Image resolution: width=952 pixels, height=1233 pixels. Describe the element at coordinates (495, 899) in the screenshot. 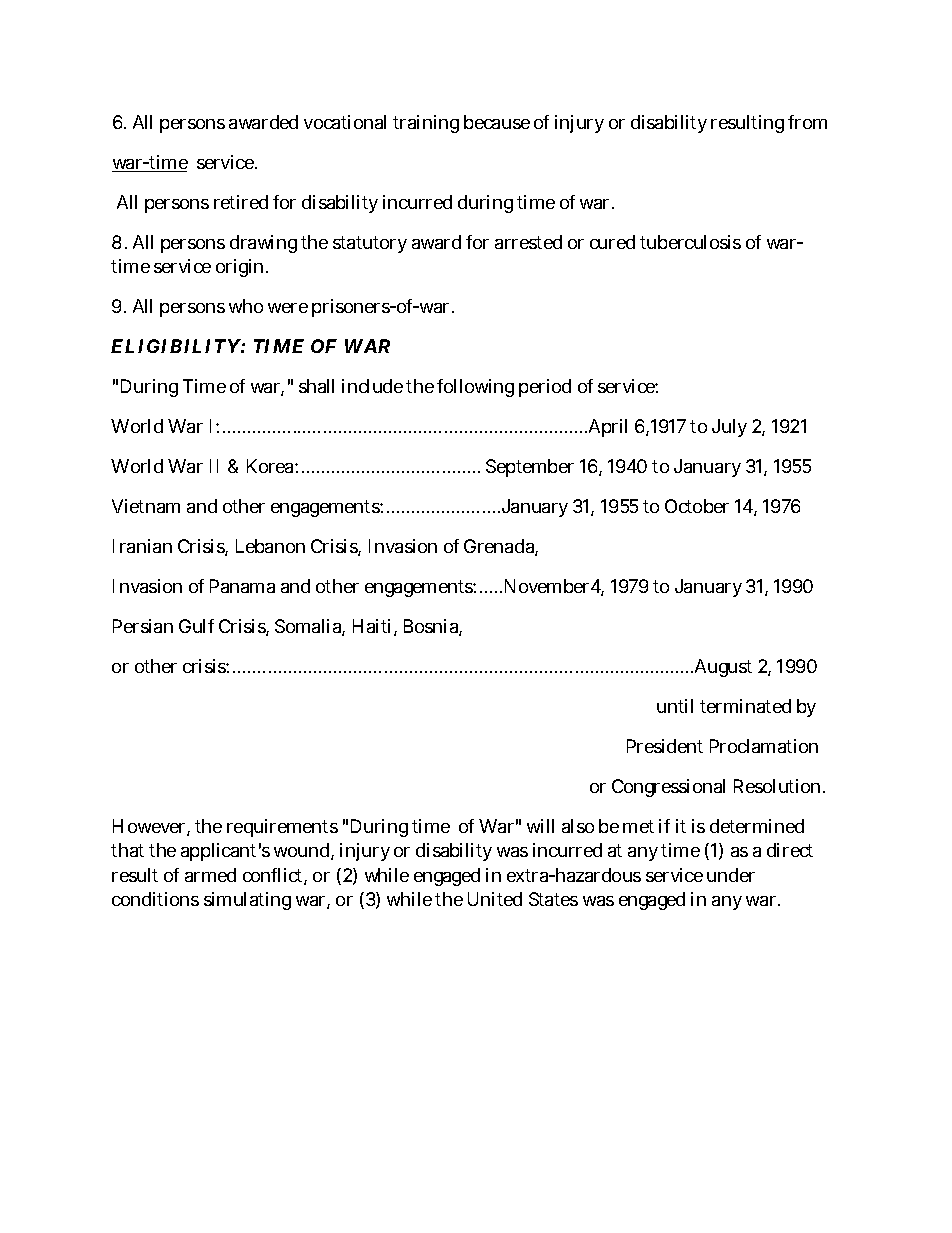

I see `United` at that location.
